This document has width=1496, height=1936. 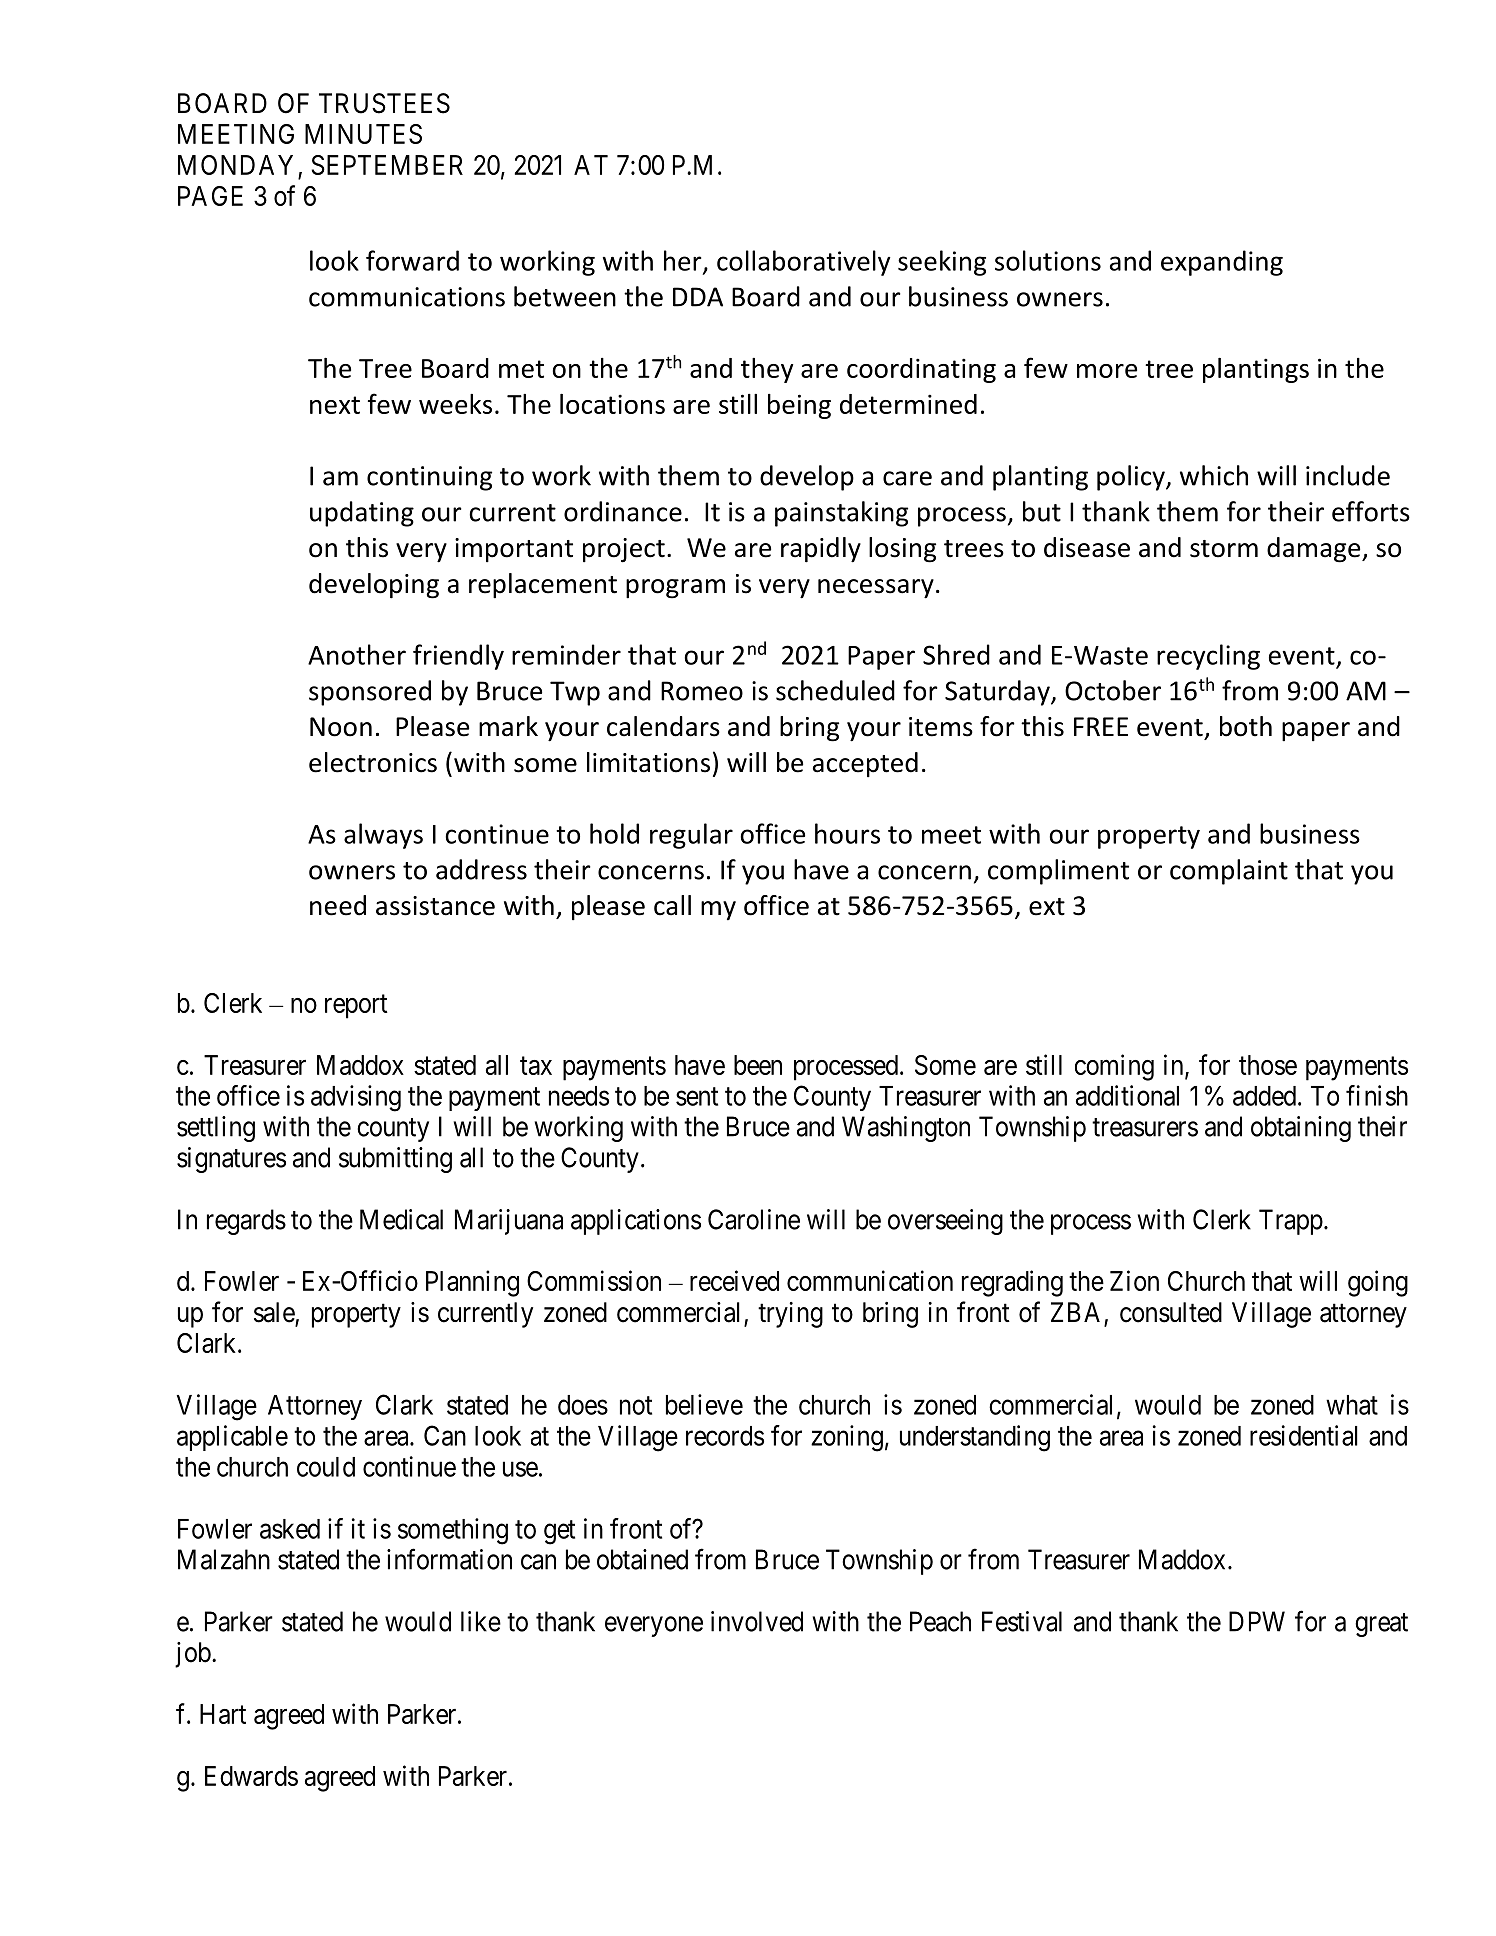 What do you see at coordinates (1222, 263) in the document?
I see `expanding` at bounding box center [1222, 263].
